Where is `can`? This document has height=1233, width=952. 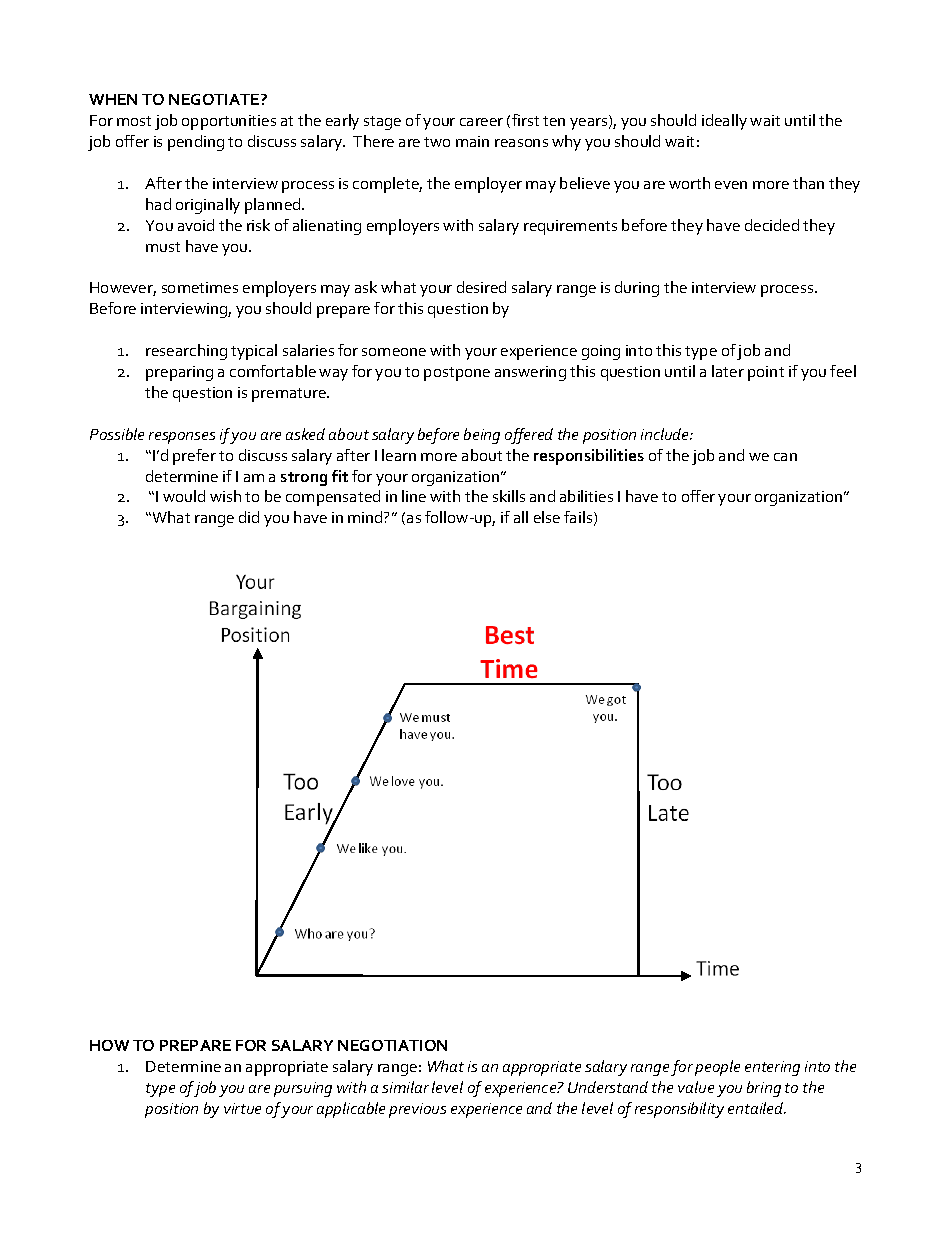 can is located at coordinates (785, 457).
